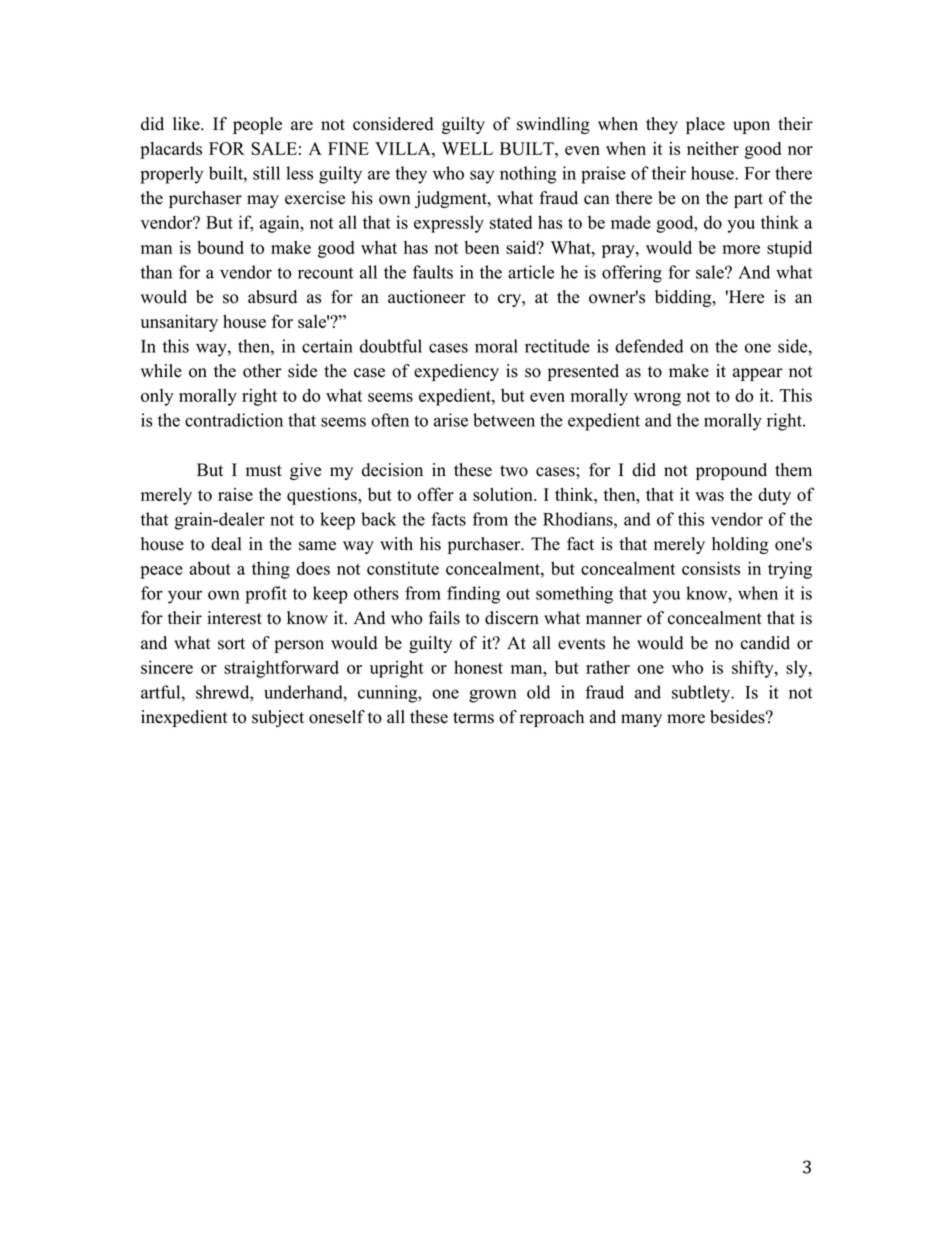 The image size is (952, 1233). Describe the element at coordinates (272, 297) in the image. I see `absurd` at that location.
